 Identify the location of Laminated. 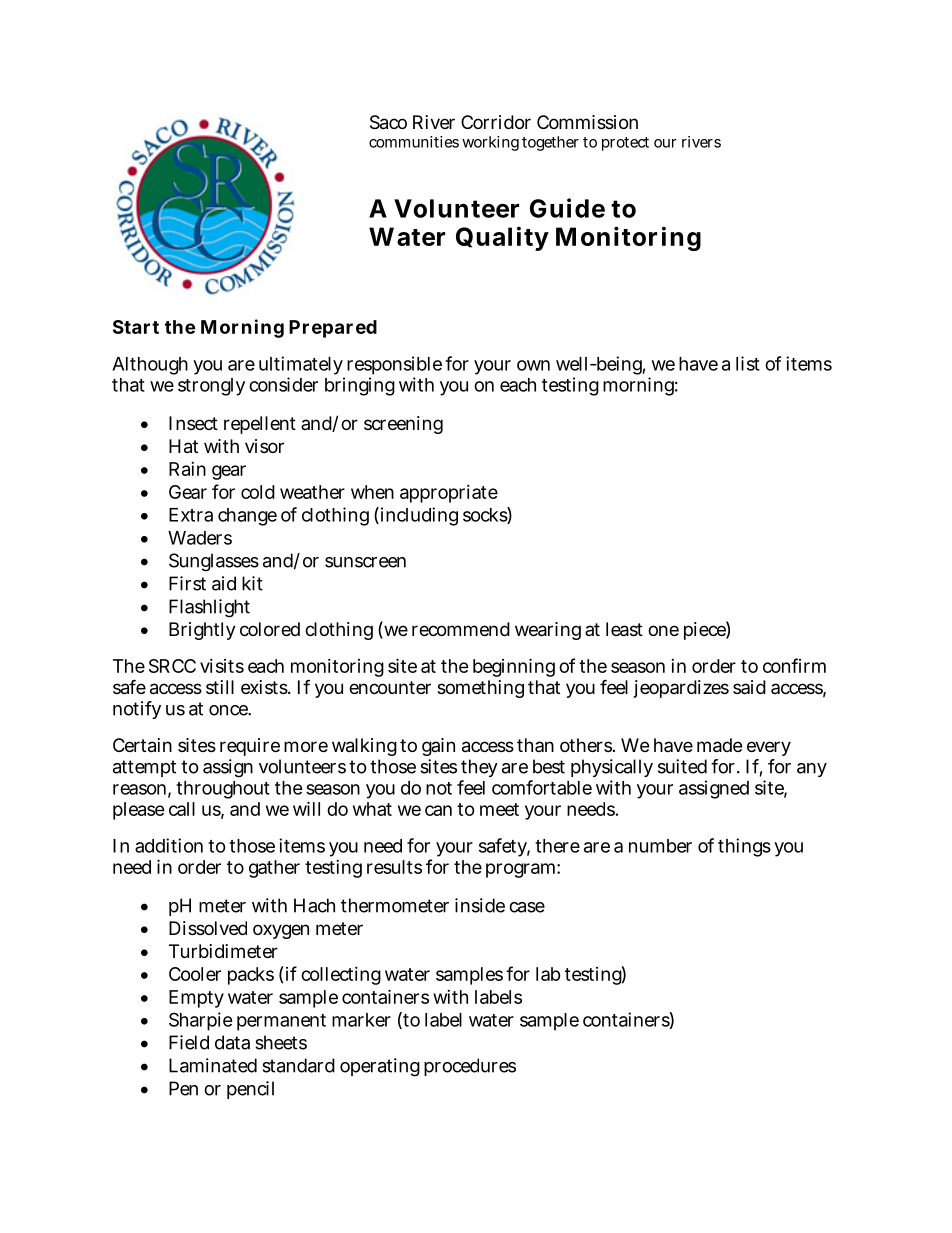
(213, 1065).
